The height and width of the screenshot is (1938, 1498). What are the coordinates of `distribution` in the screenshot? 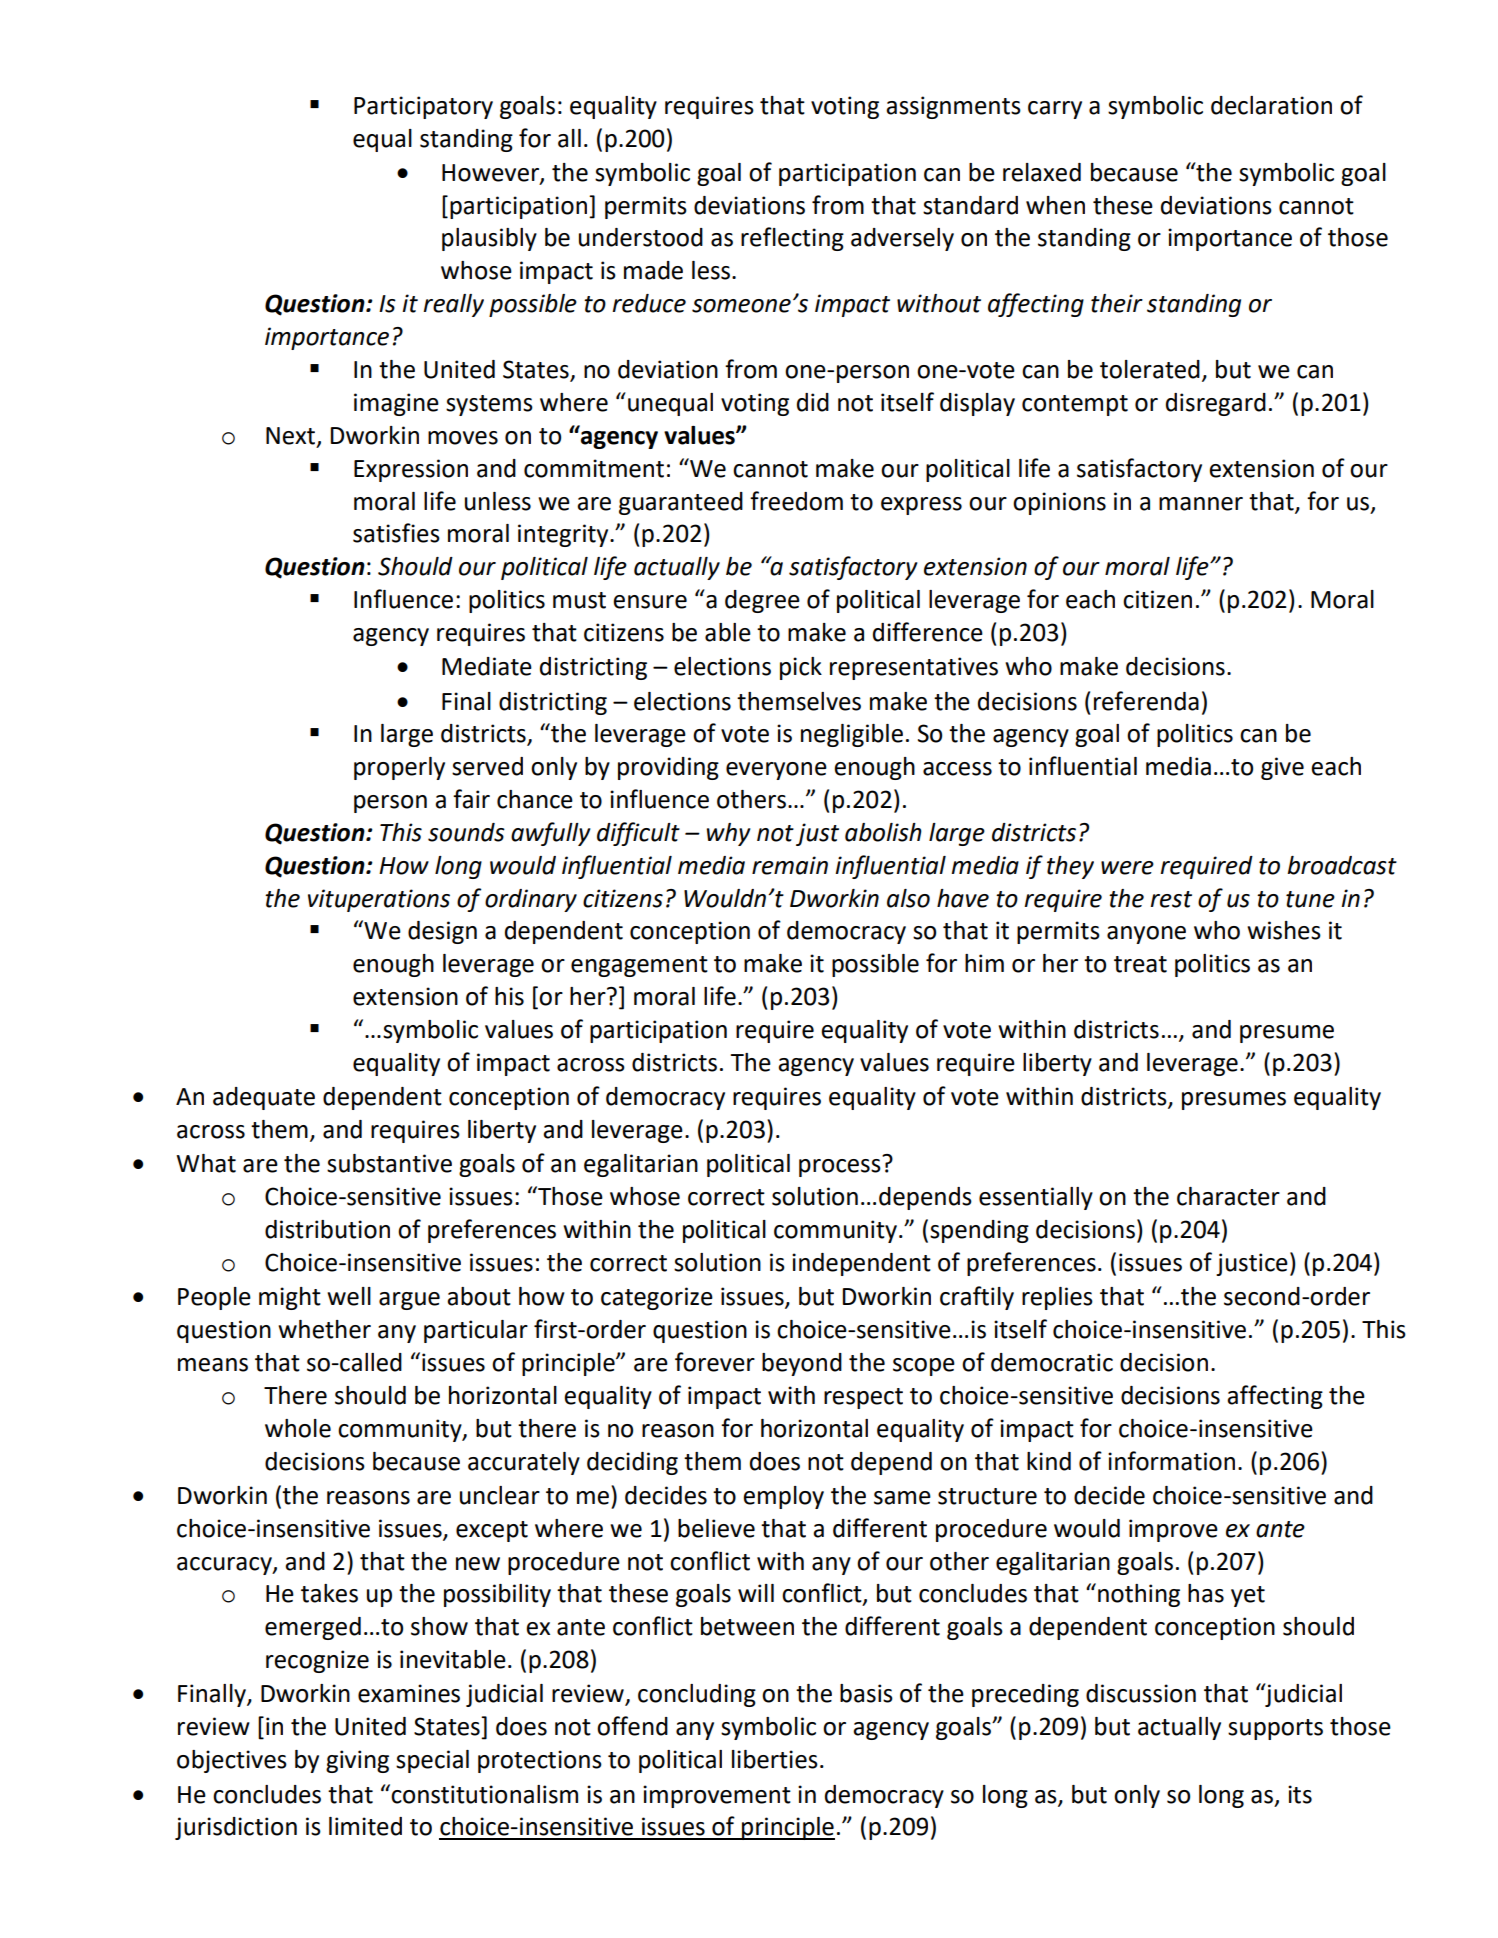 It's located at (327, 1229).
